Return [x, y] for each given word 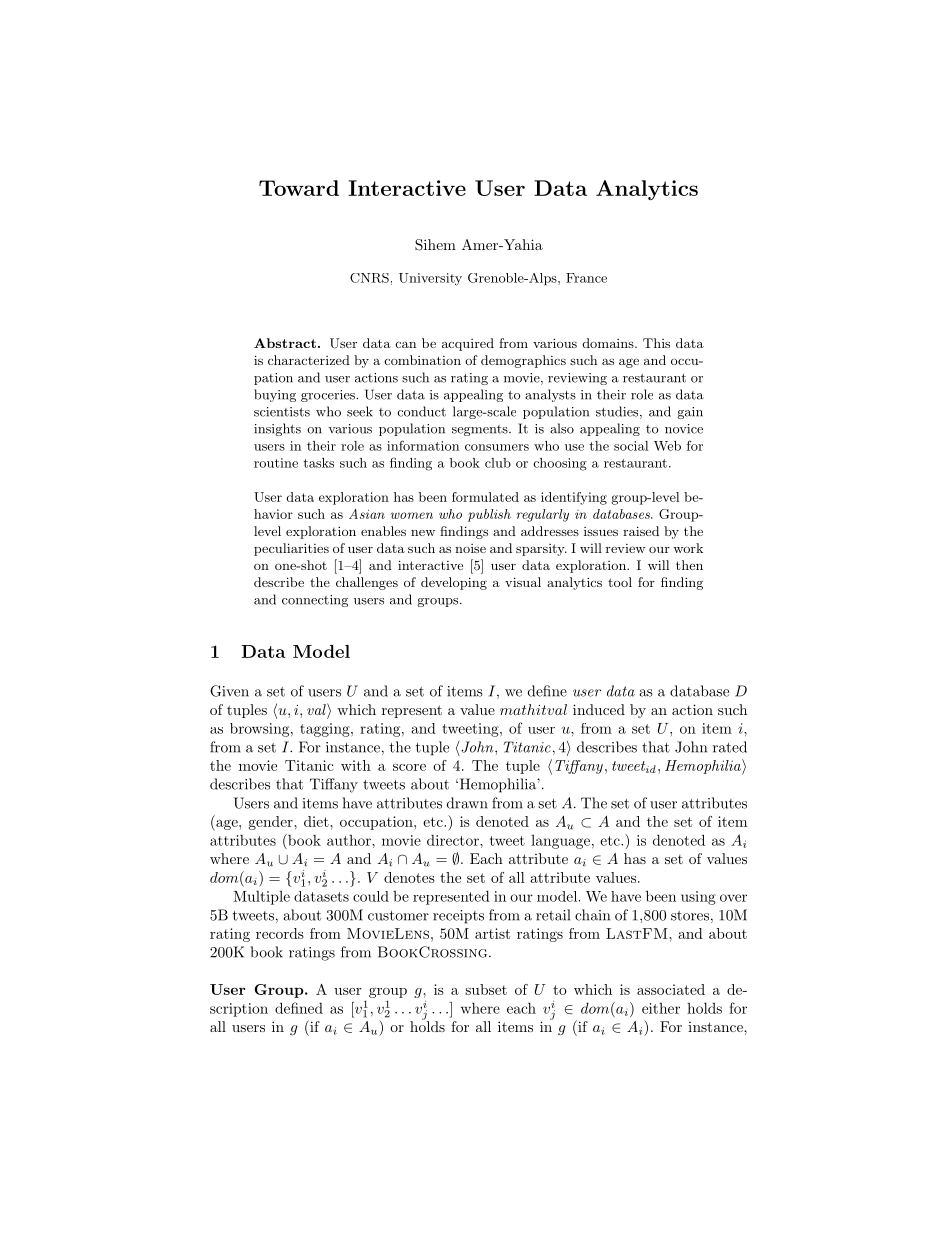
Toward [299, 188]
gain [690, 413]
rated [730, 747]
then [689, 565]
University [430, 279]
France [586, 278]
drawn [467, 803]
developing [454, 583]
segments [481, 430]
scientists [282, 412]
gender [272, 823]
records [280, 933]
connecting [315, 601]
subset [486, 989]
